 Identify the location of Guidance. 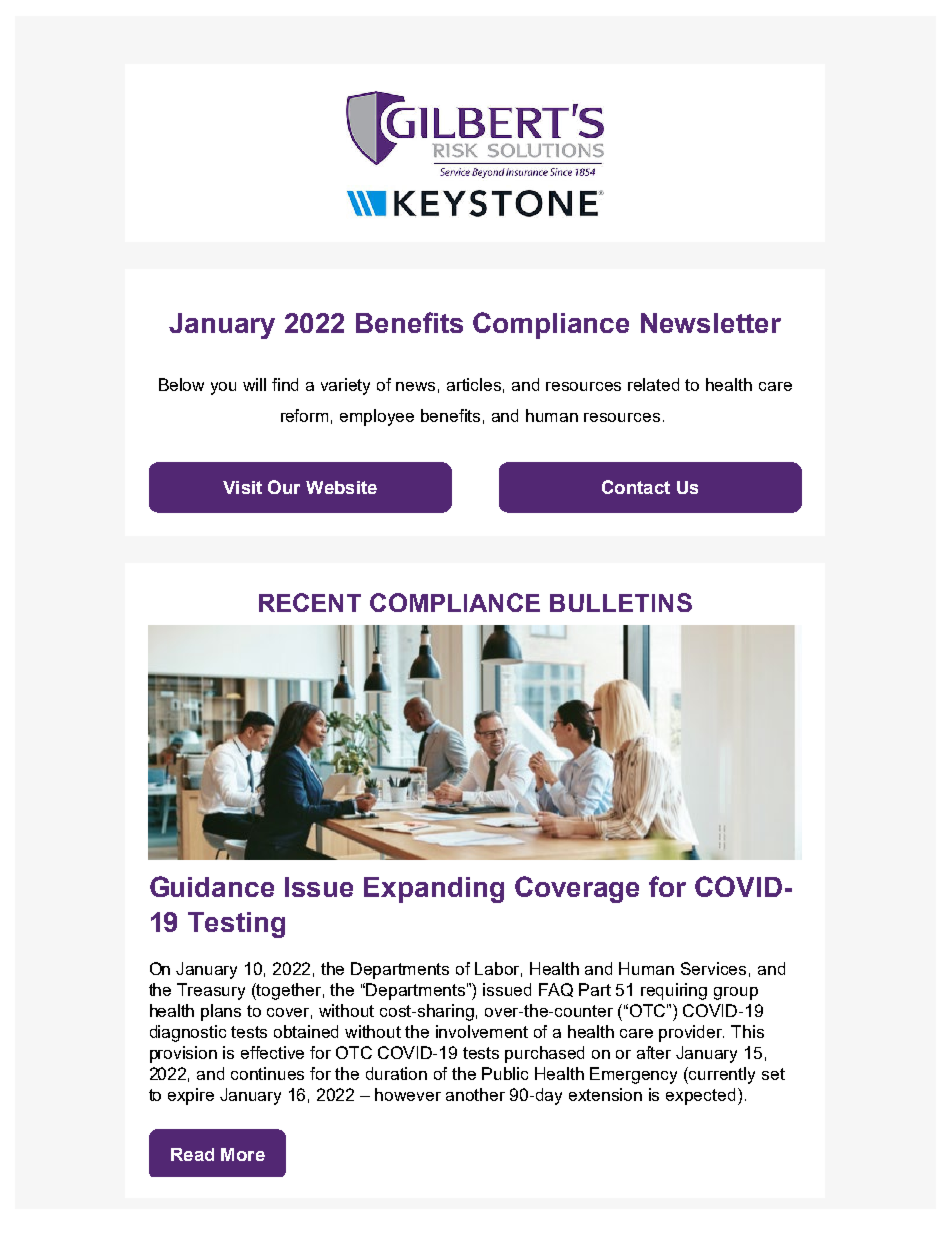
(212, 886).
